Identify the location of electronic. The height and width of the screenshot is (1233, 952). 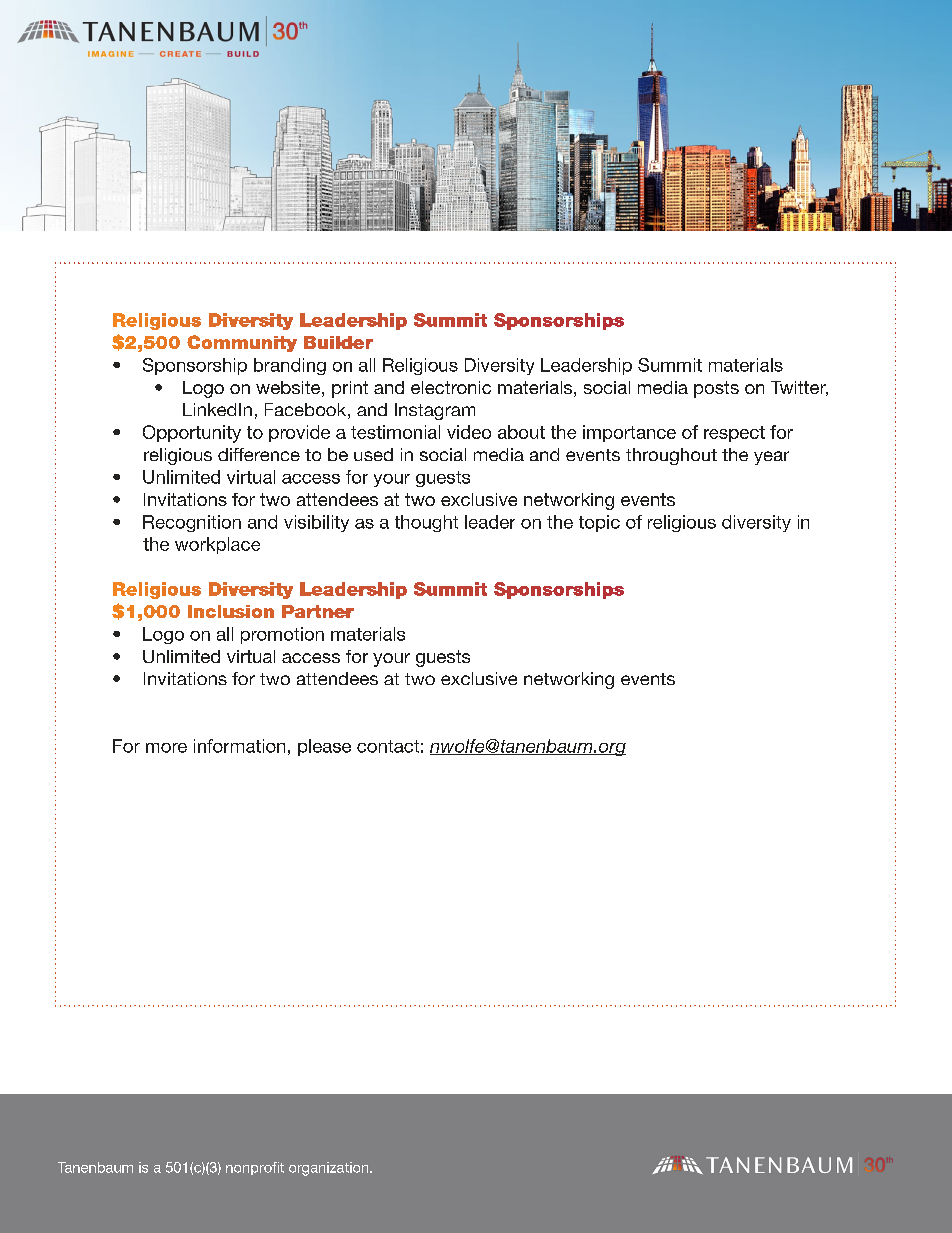
(451, 387).
